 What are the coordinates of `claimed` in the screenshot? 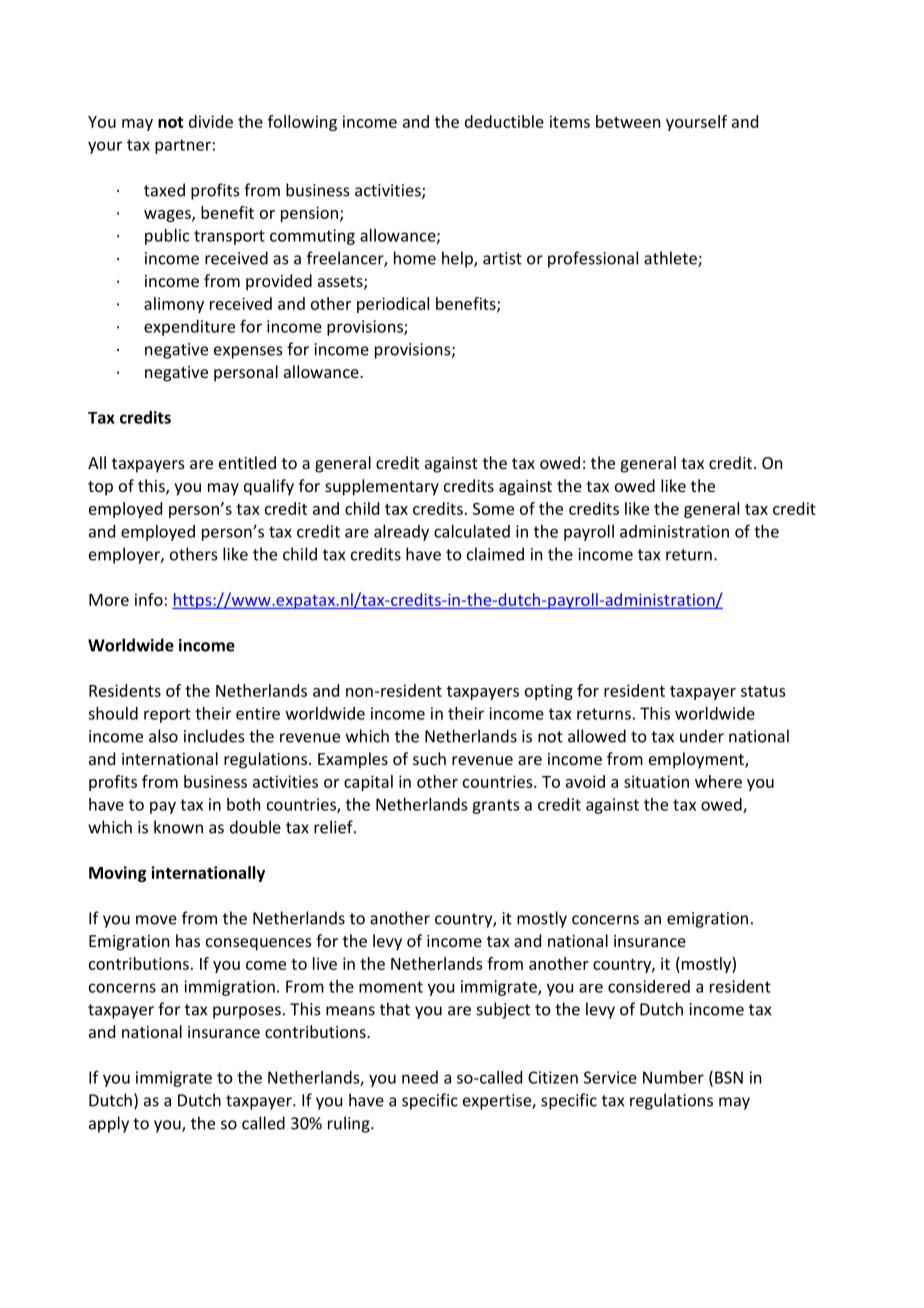 It's located at (495, 554).
